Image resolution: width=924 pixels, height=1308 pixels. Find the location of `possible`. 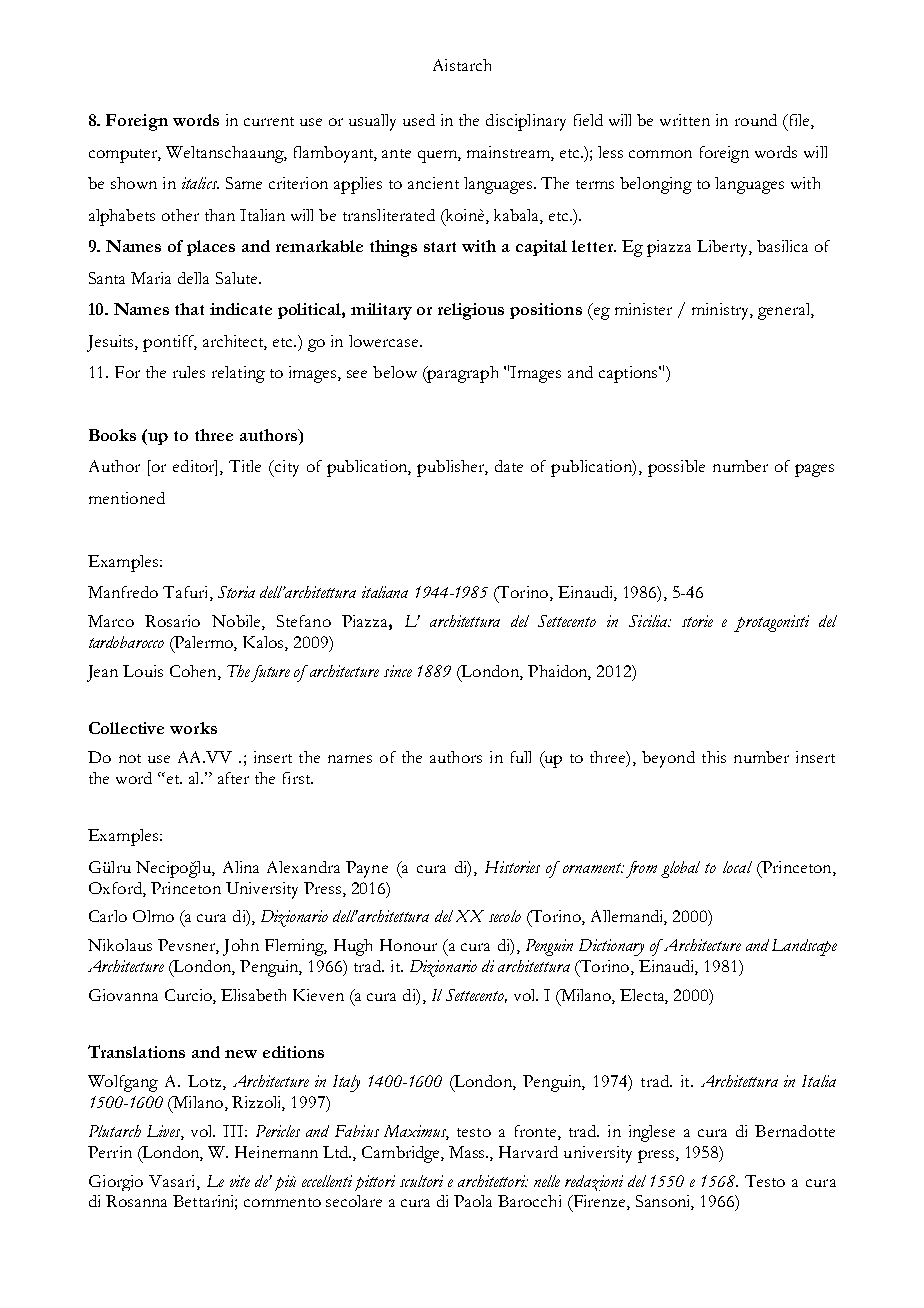

possible is located at coordinates (676, 468).
